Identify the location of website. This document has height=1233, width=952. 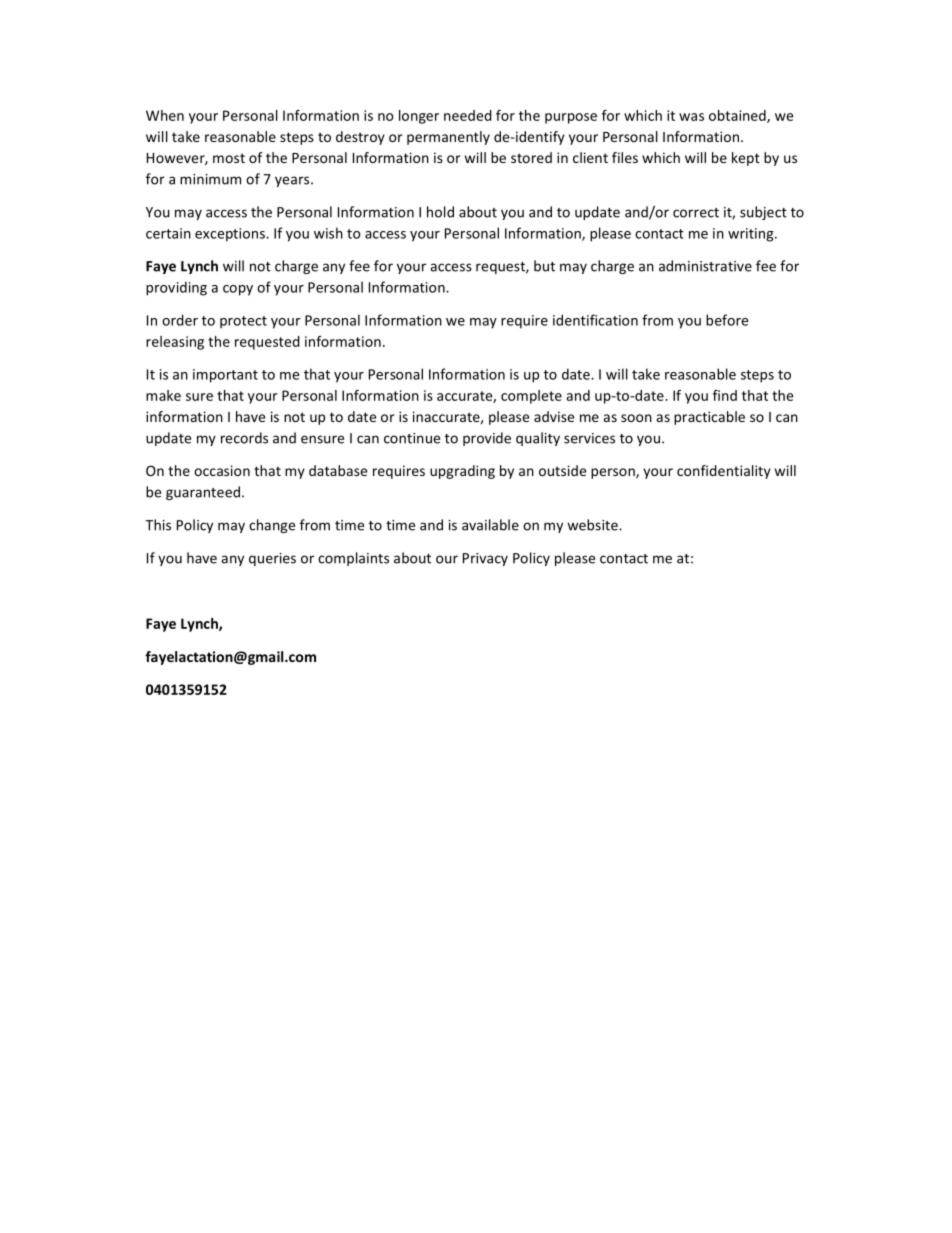
(593, 525).
